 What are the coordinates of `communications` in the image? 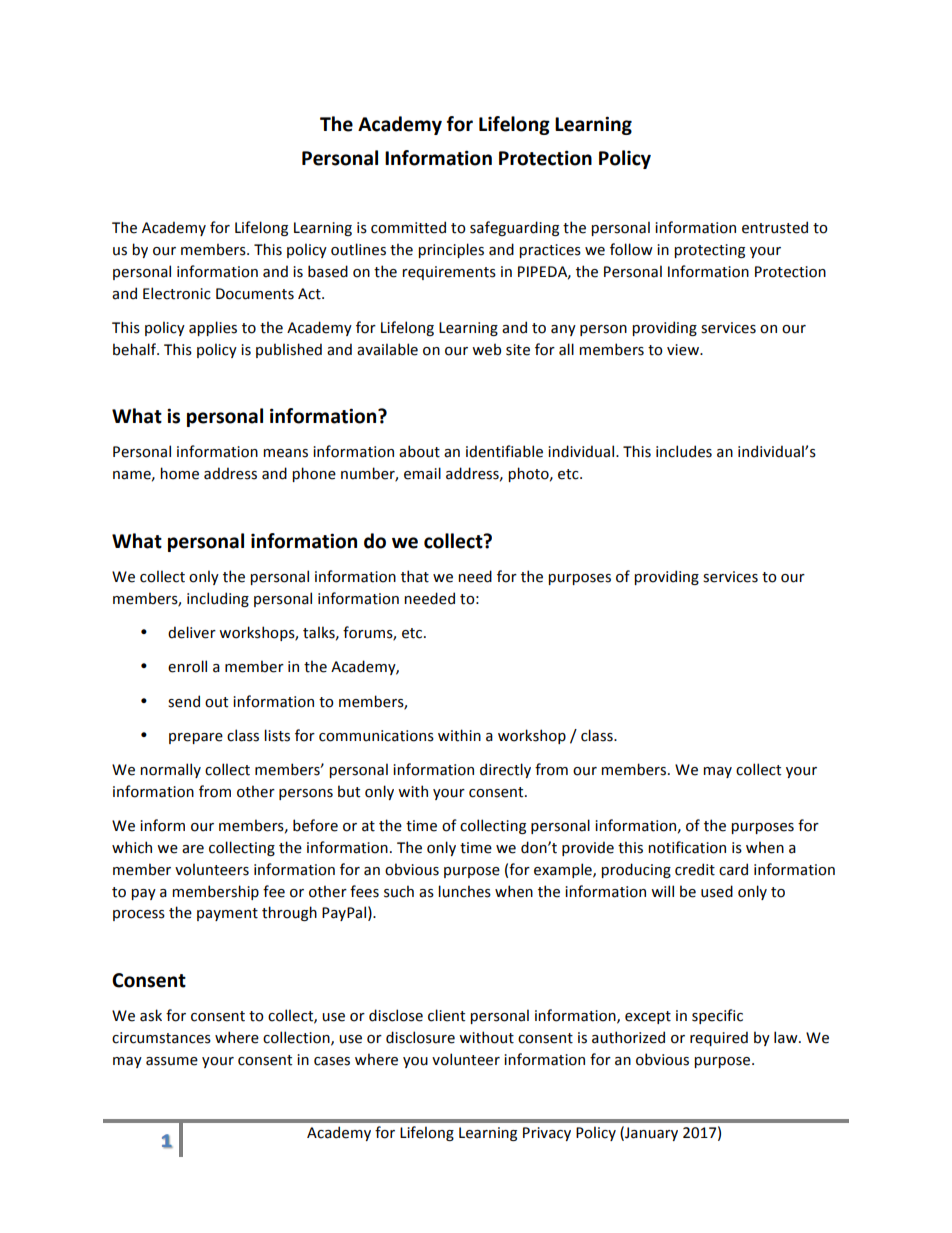 It's located at (376, 736).
